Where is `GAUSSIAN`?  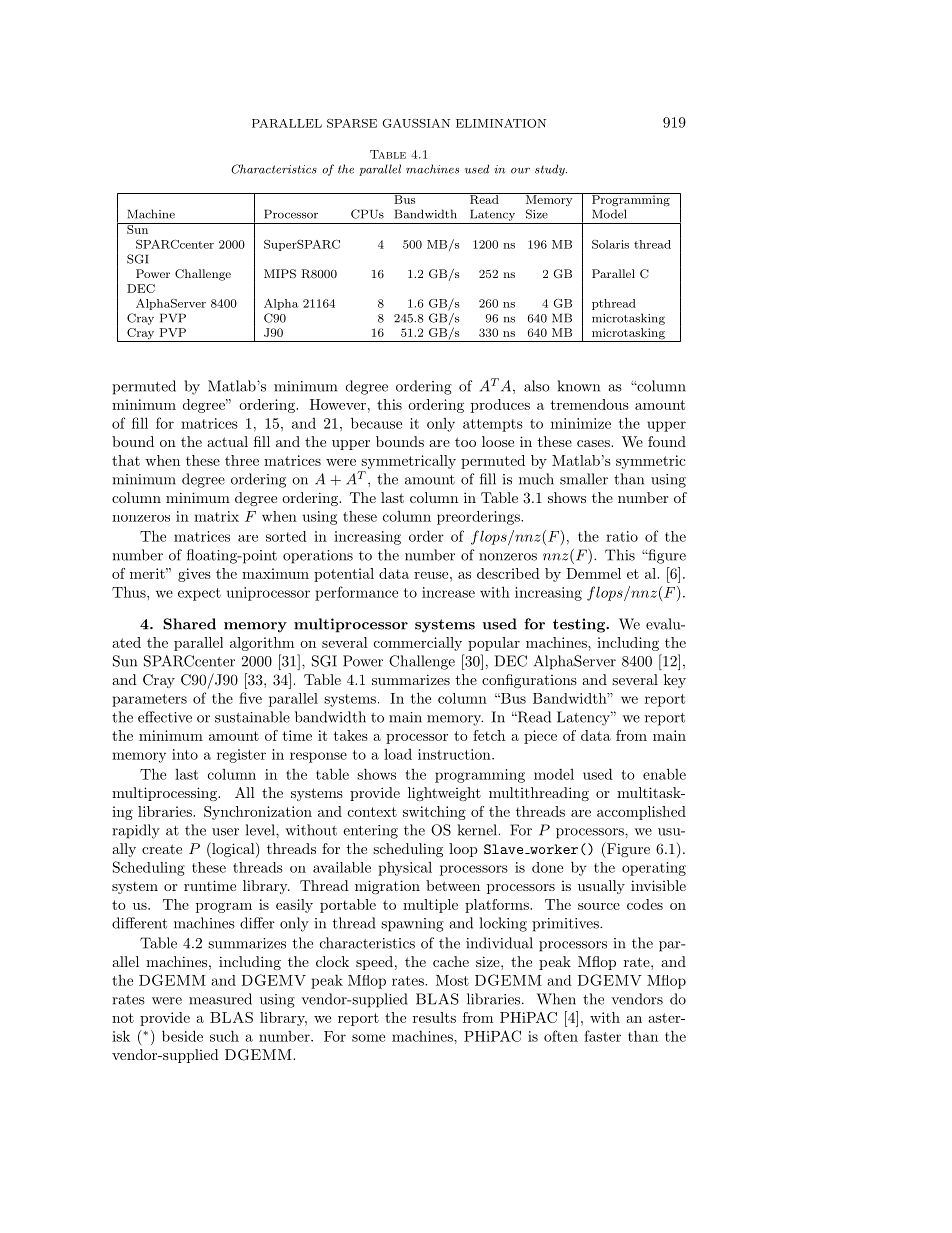 GAUSSIAN is located at coordinates (416, 123).
